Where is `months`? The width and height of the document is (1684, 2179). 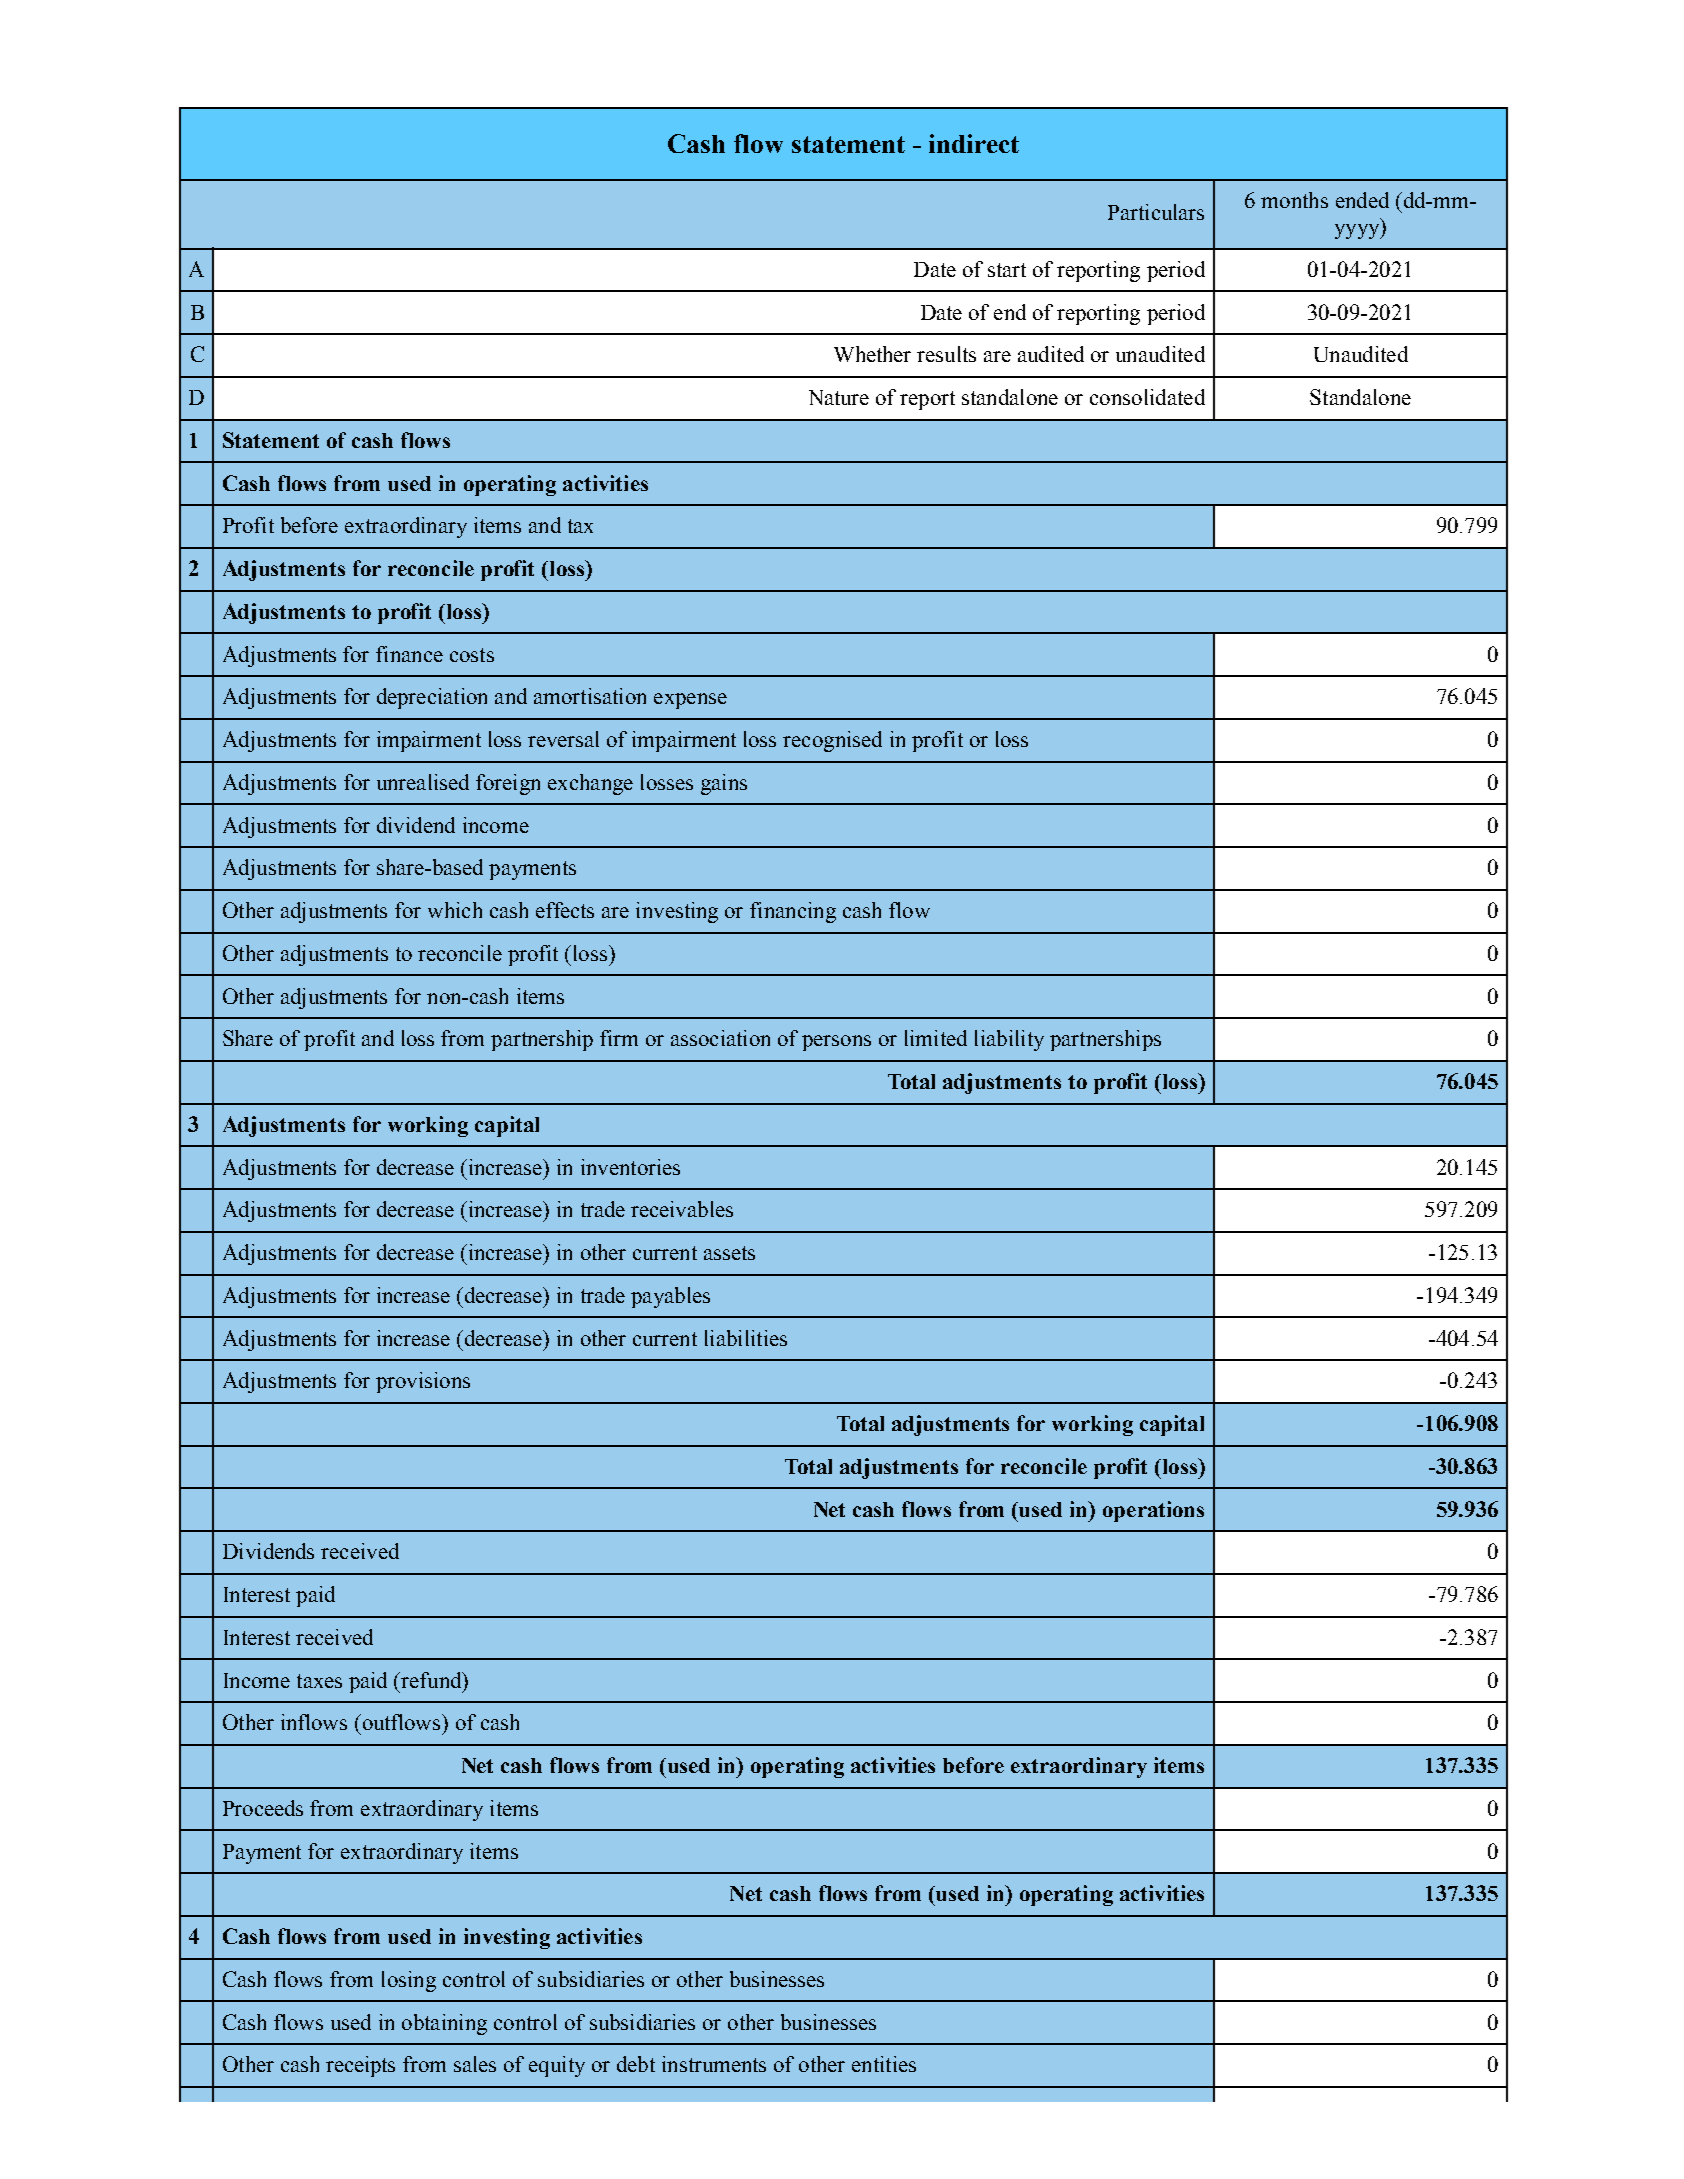 months is located at coordinates (1294, 200).
